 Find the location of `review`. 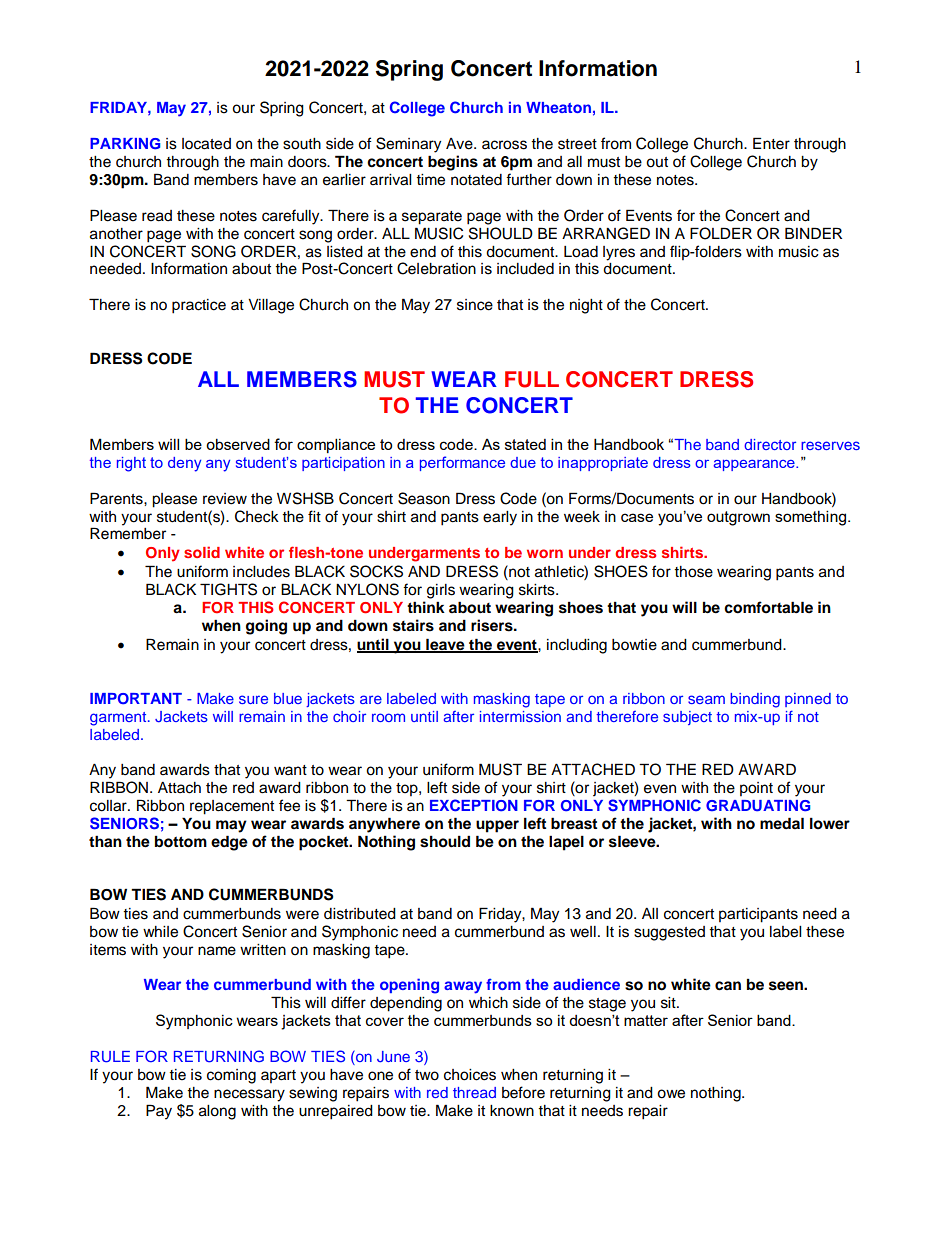

review is located at coordinates (225, 499).
